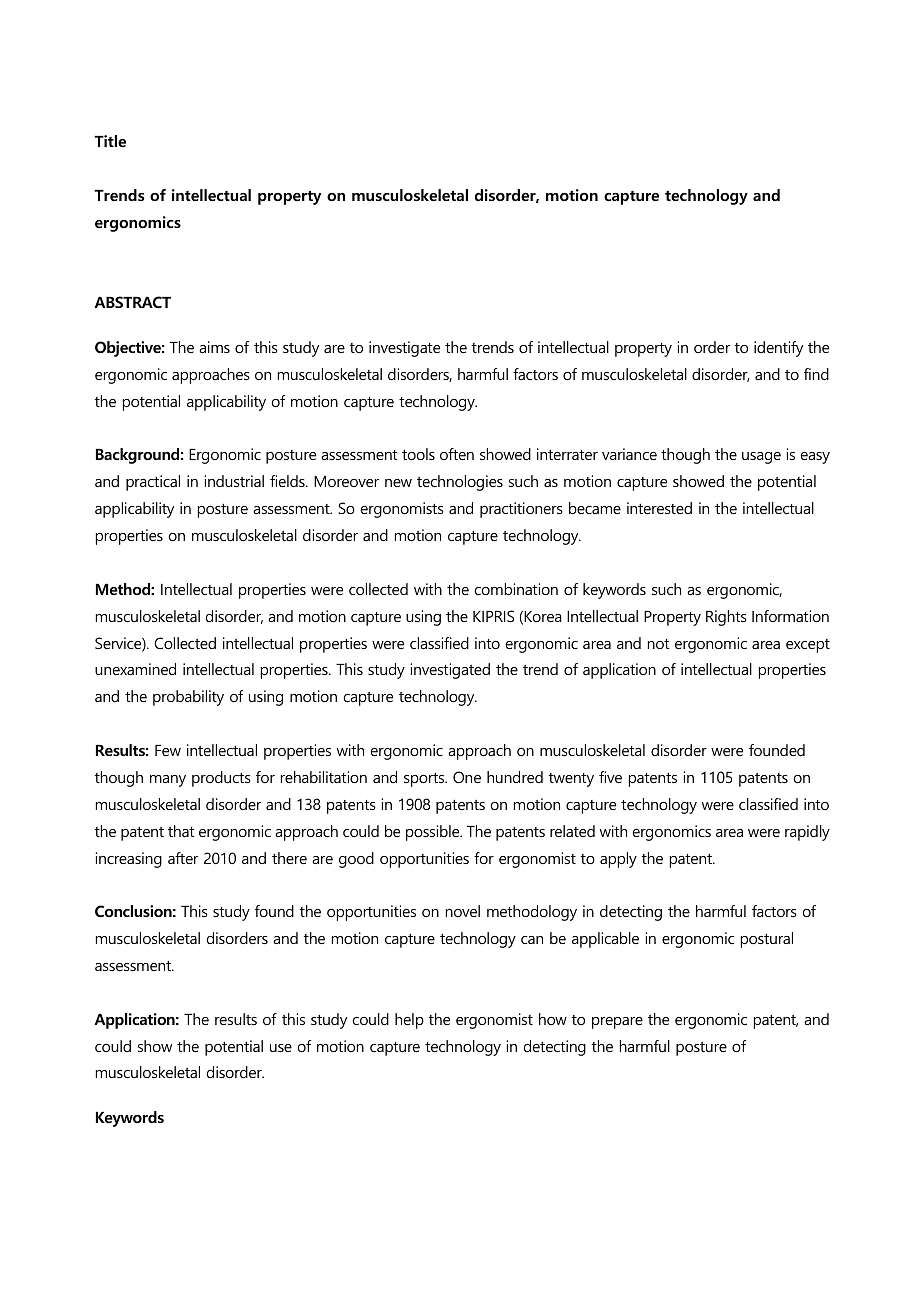 The image size is (924, 1308). What do you see at coordinates (135, 669) in the image?
I see `unexamined` at bounding box center [135, 669].
